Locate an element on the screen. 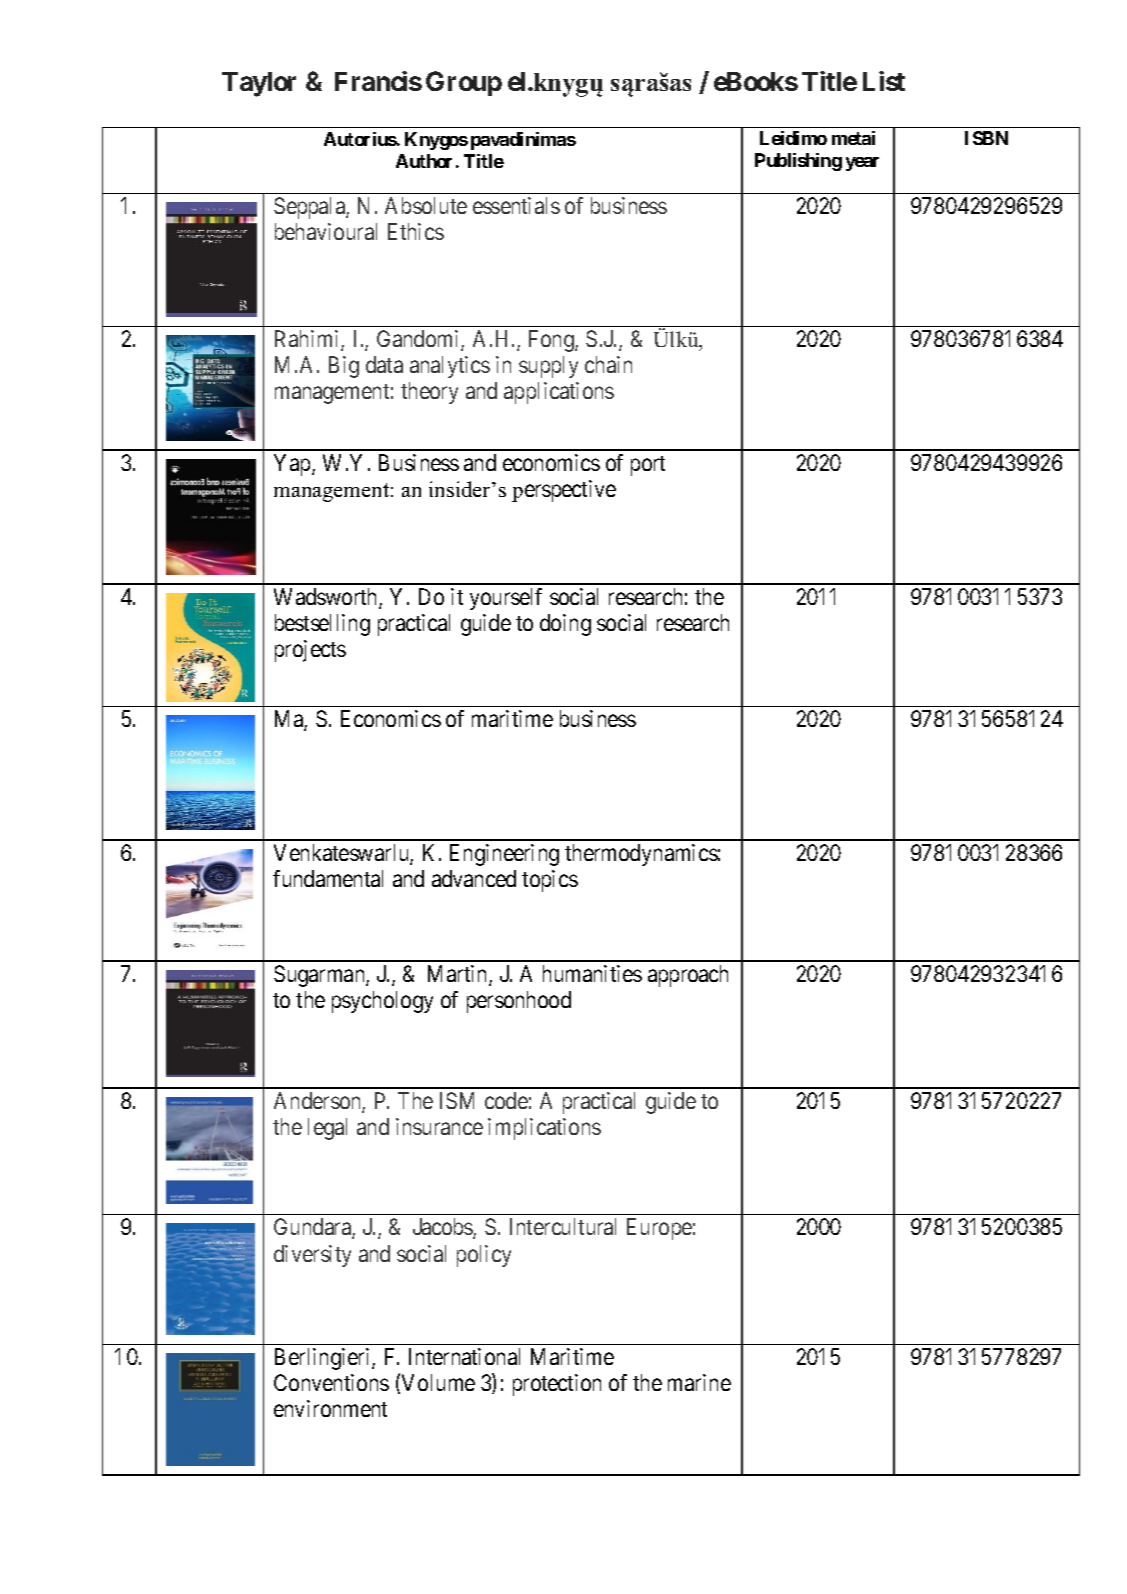 The width and height of the screenshot is (1127, 1594). Conventions is located at coordinates (331, 1382).
